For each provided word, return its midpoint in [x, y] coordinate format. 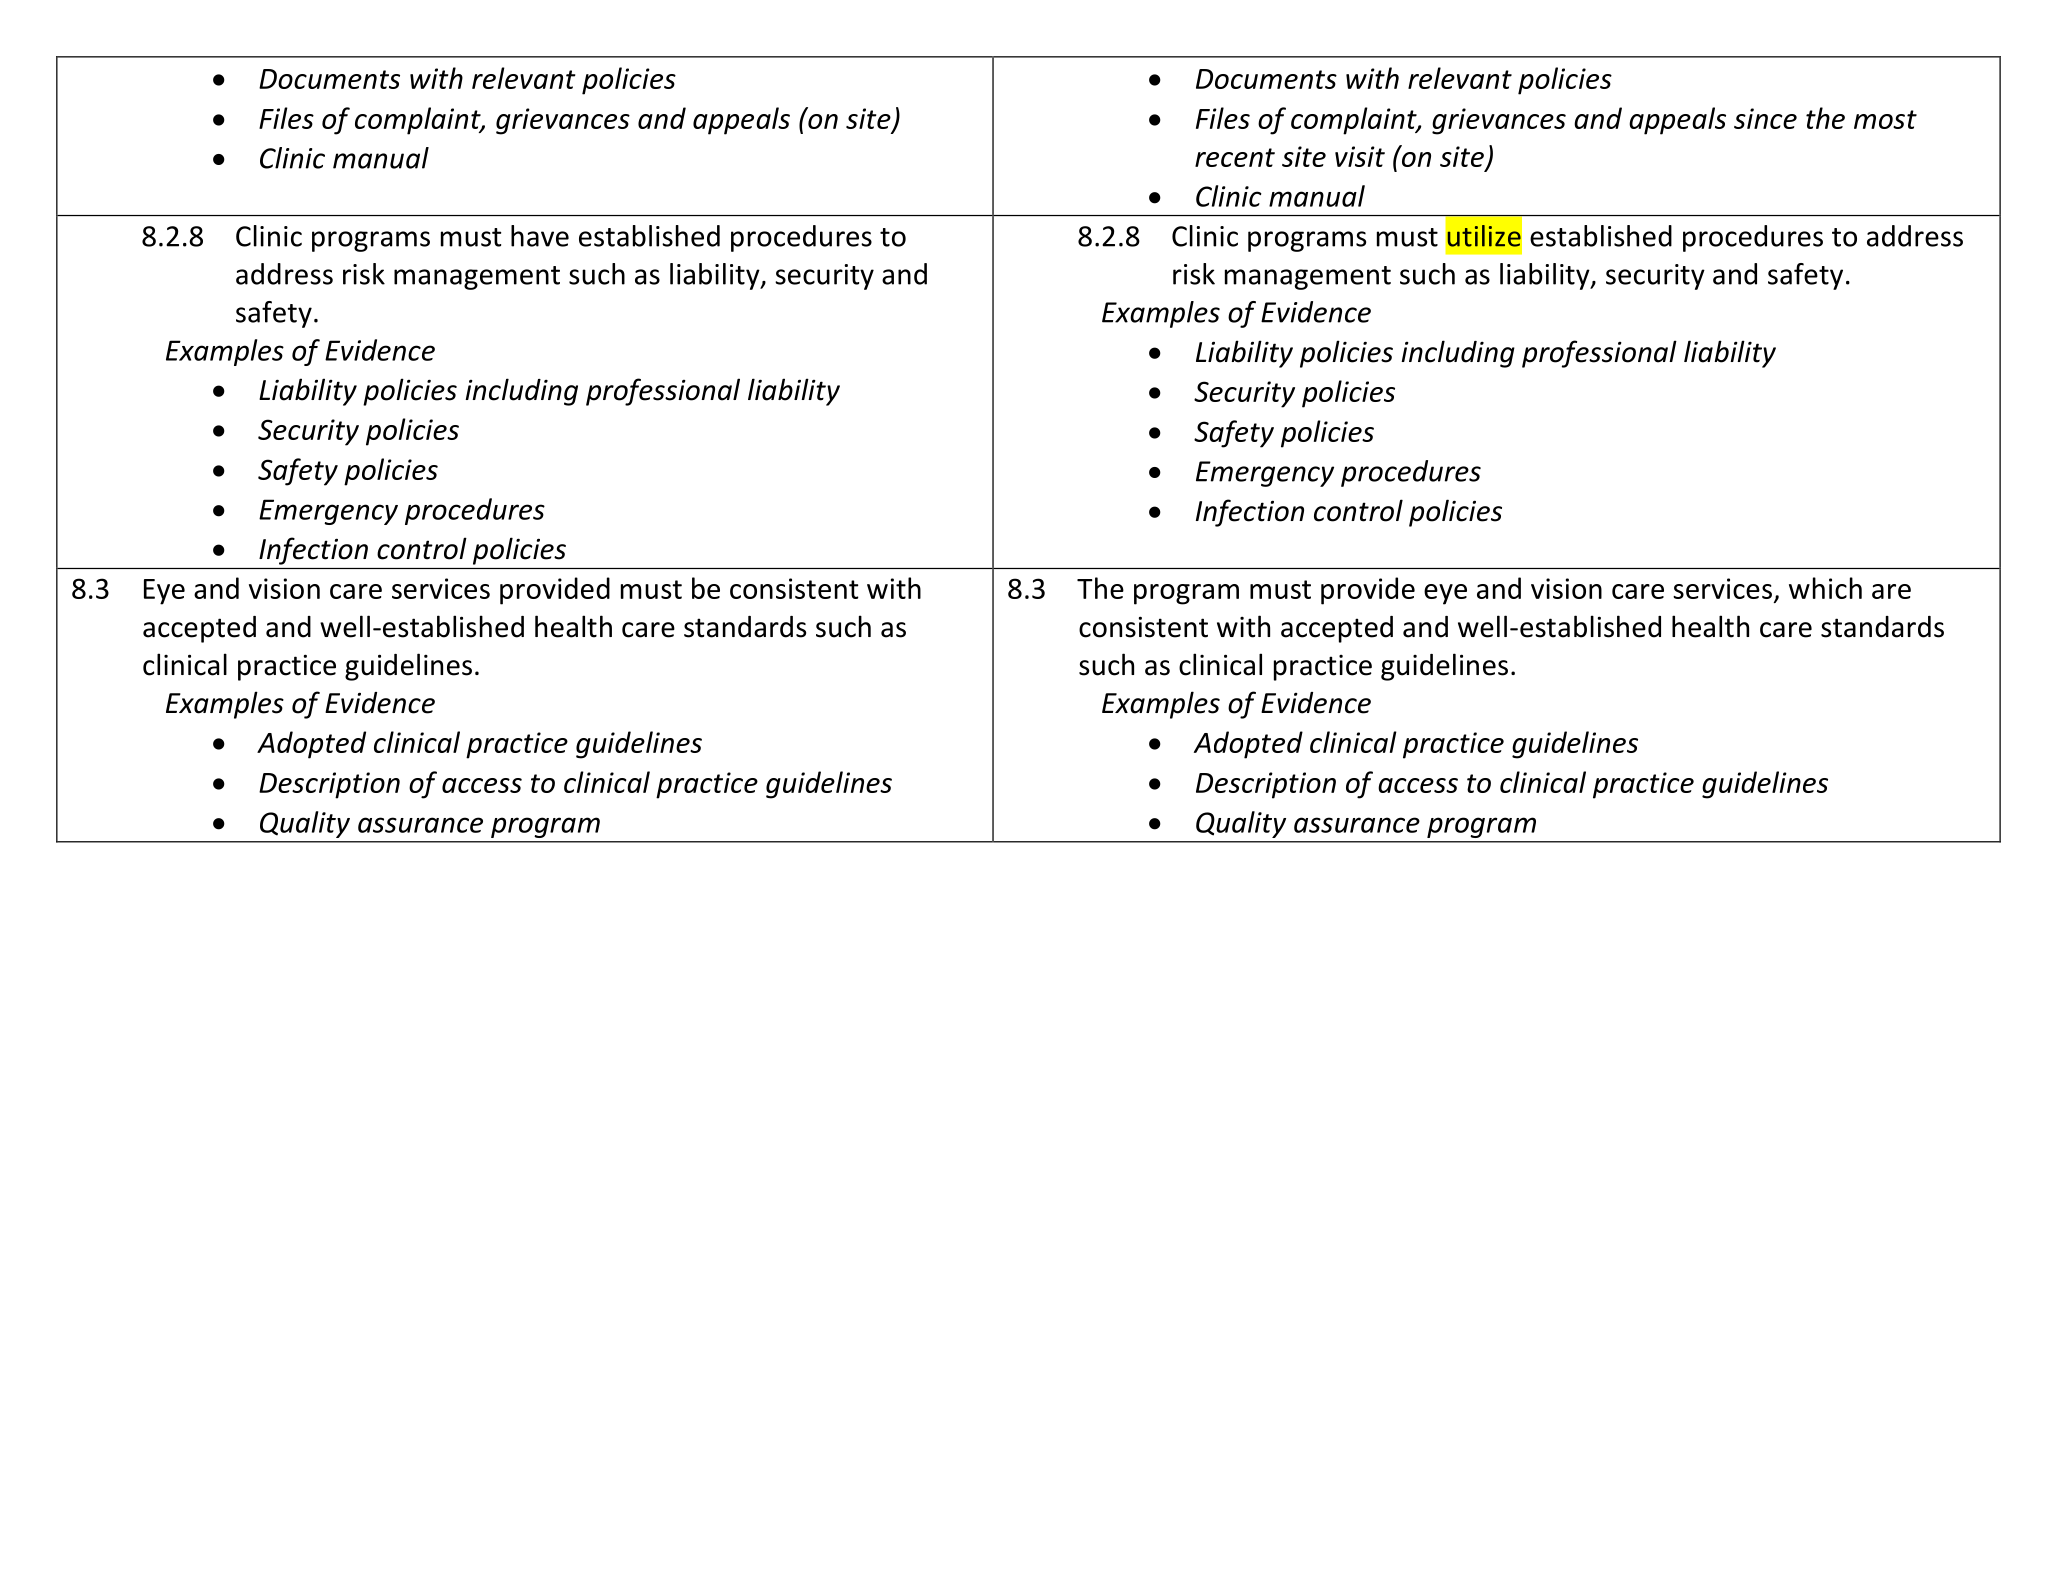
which [1825, 588]
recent [1235, 157]
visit [1360, 156]
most [1885, 119]
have [540, 236]
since [1765, 118]
